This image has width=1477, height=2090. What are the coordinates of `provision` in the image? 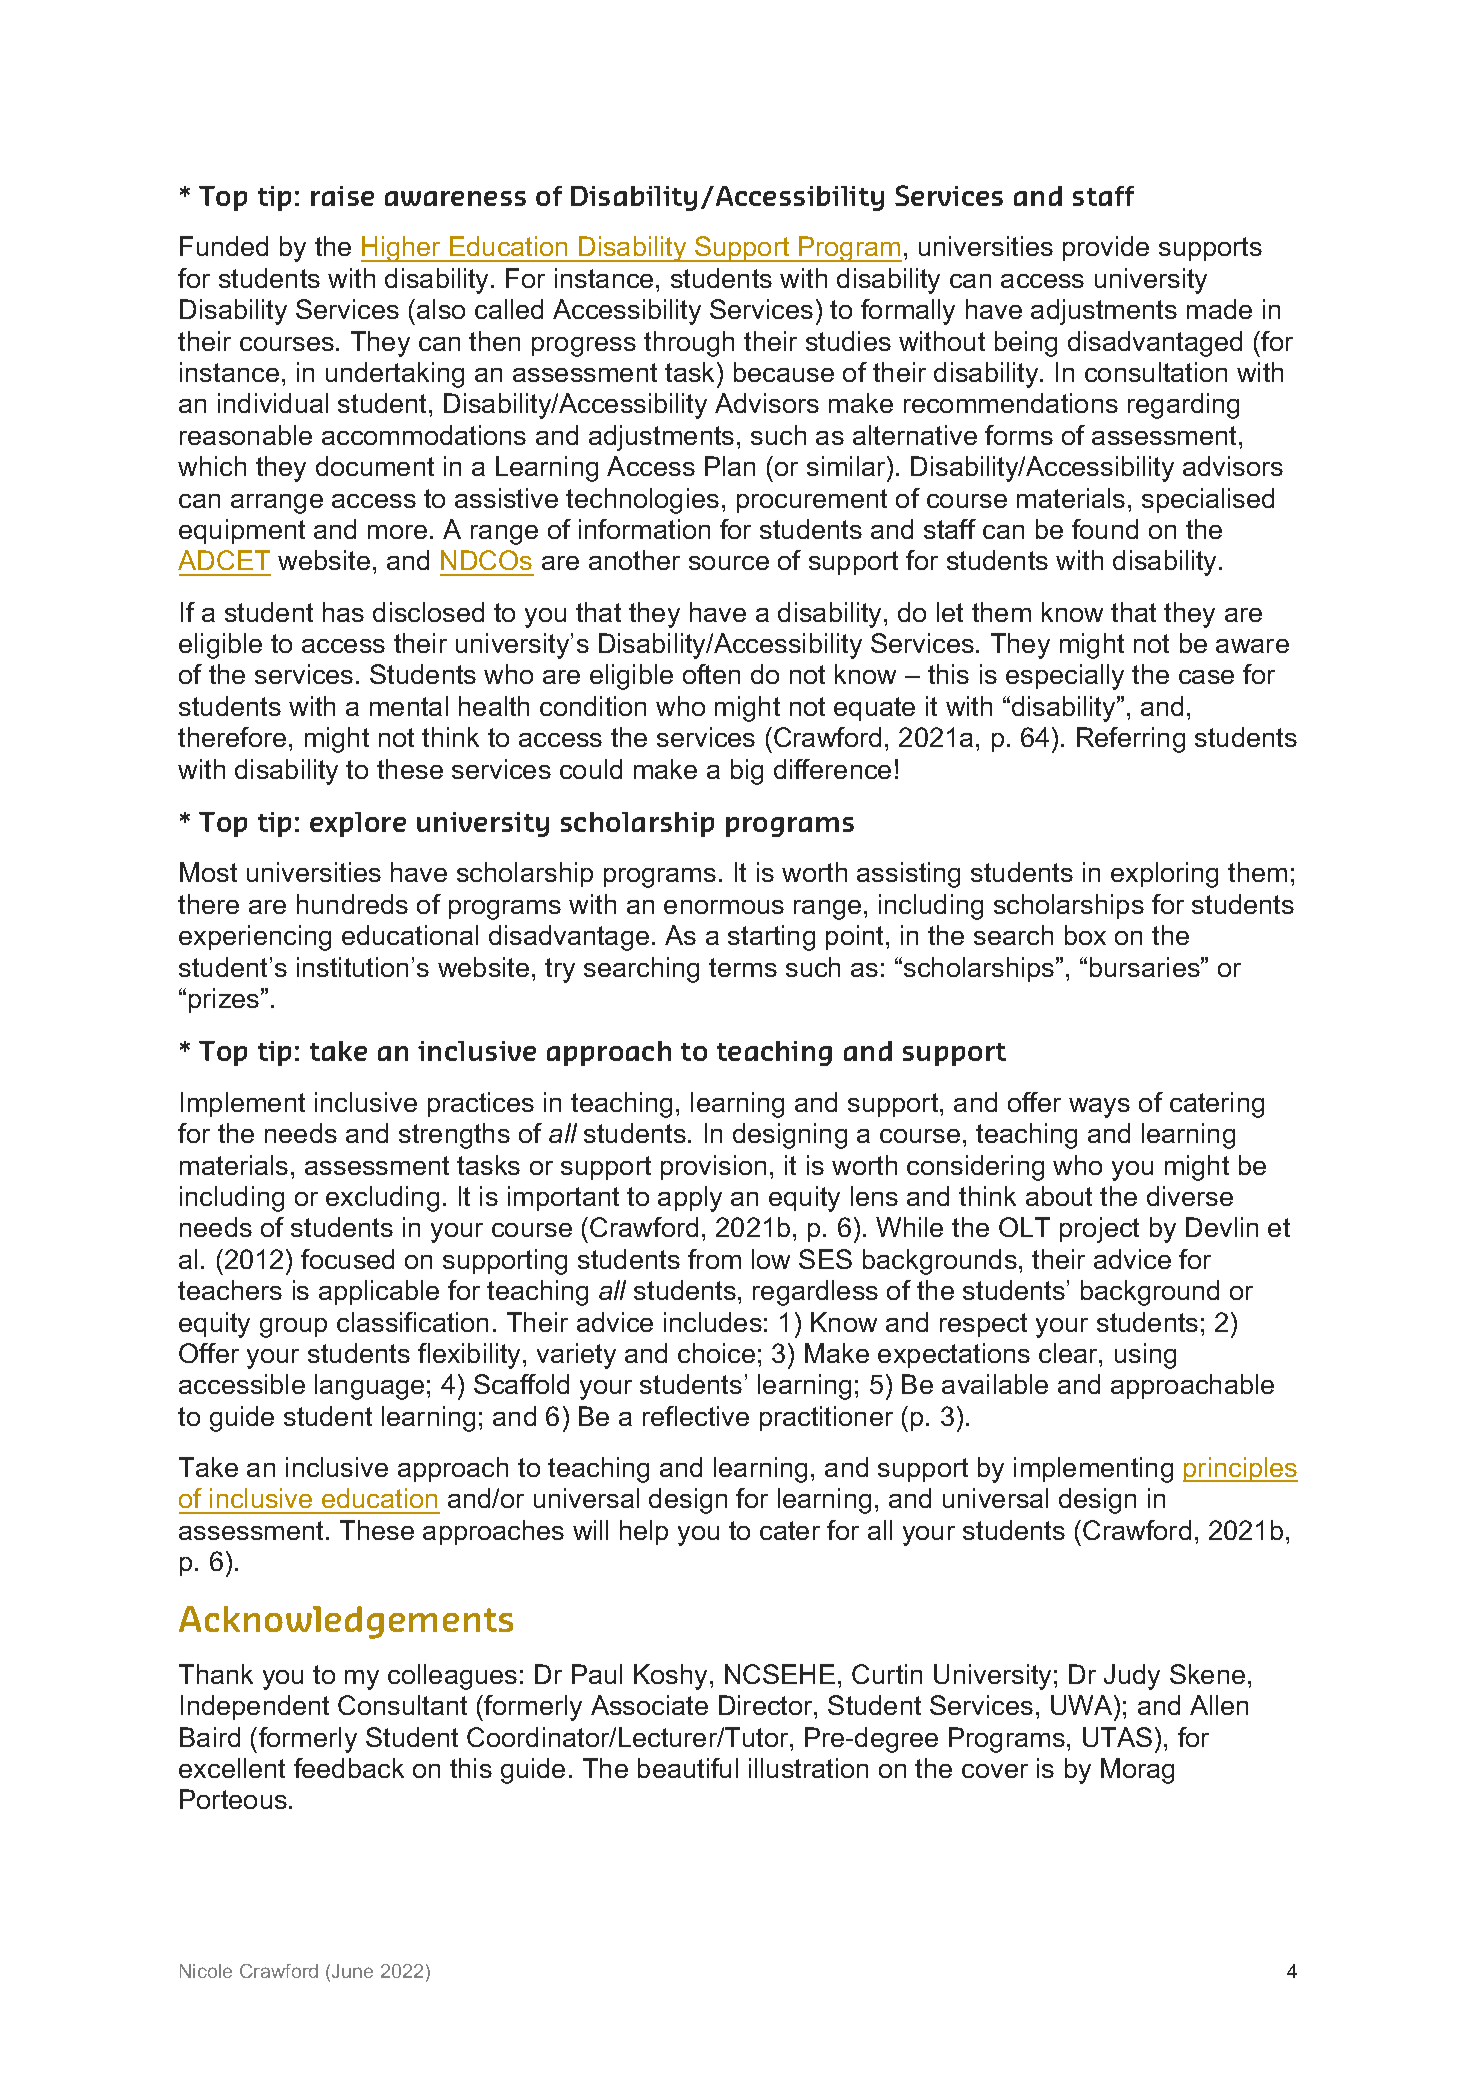 It's located at (713, 1167).
